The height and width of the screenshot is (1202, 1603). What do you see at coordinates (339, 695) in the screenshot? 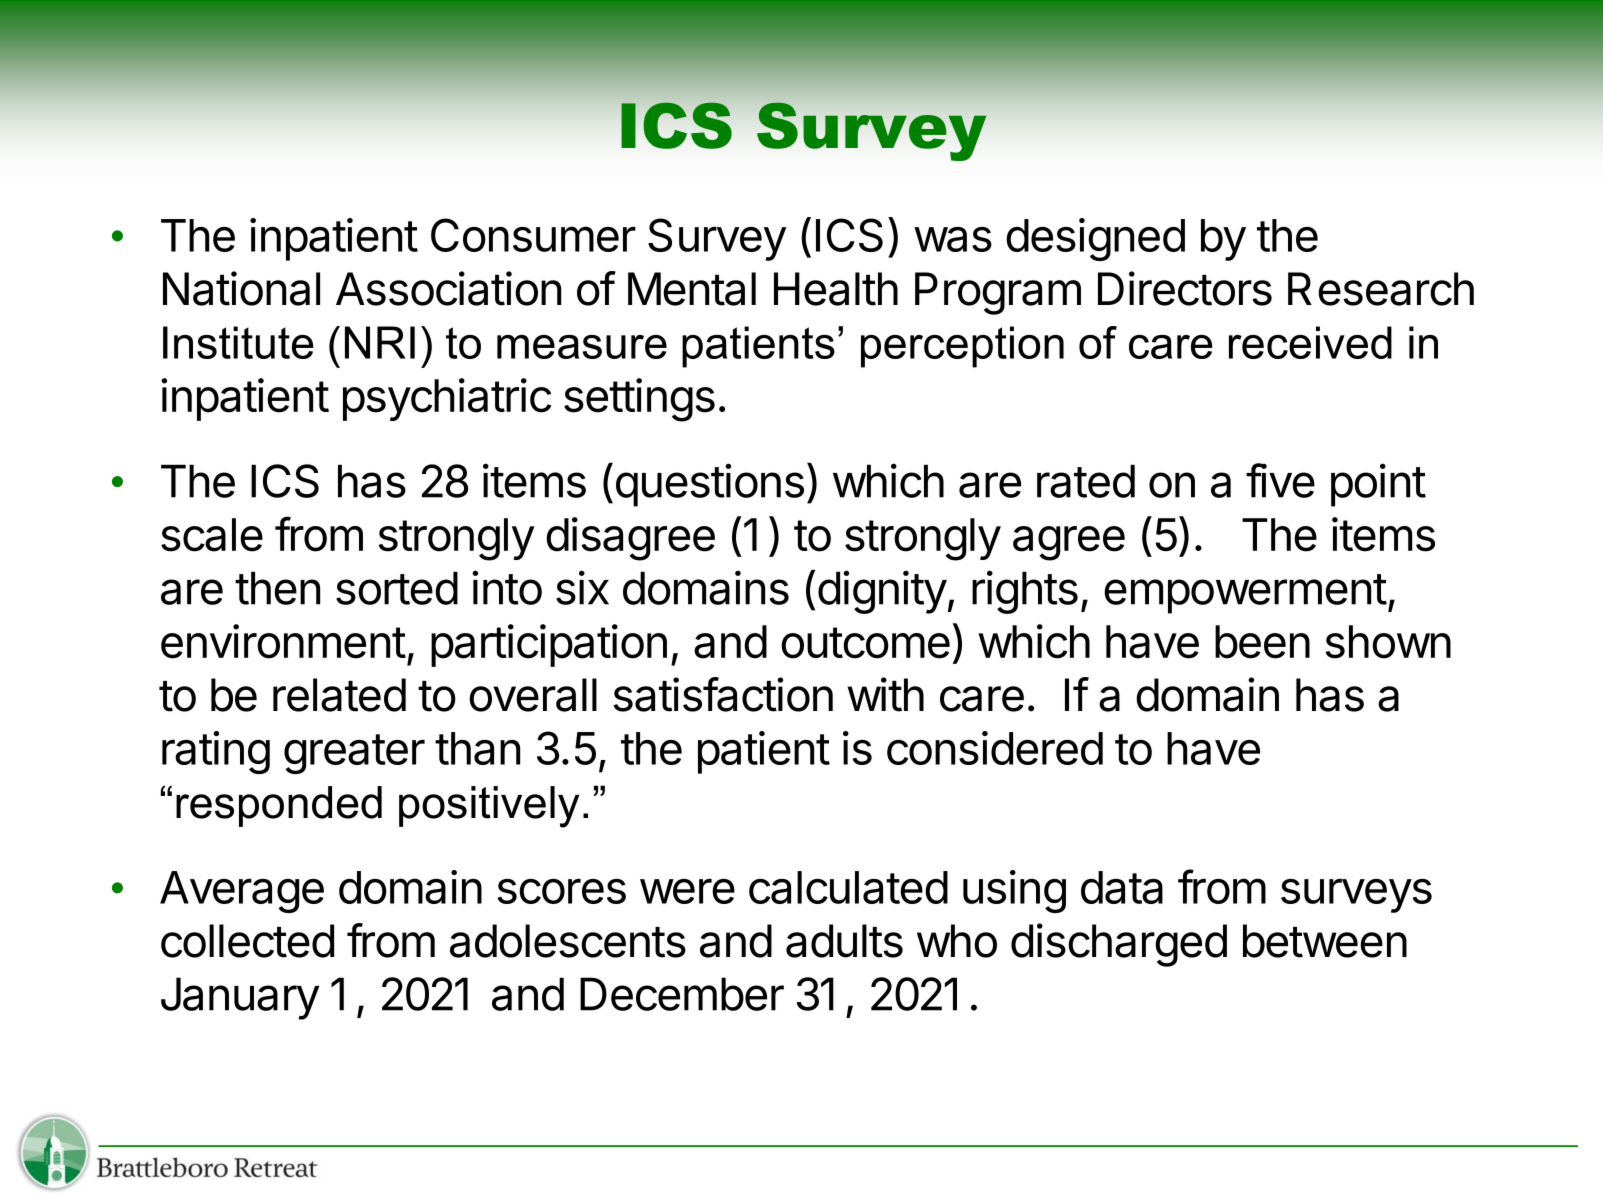
I see `related` at bounding box center [339, 695].
